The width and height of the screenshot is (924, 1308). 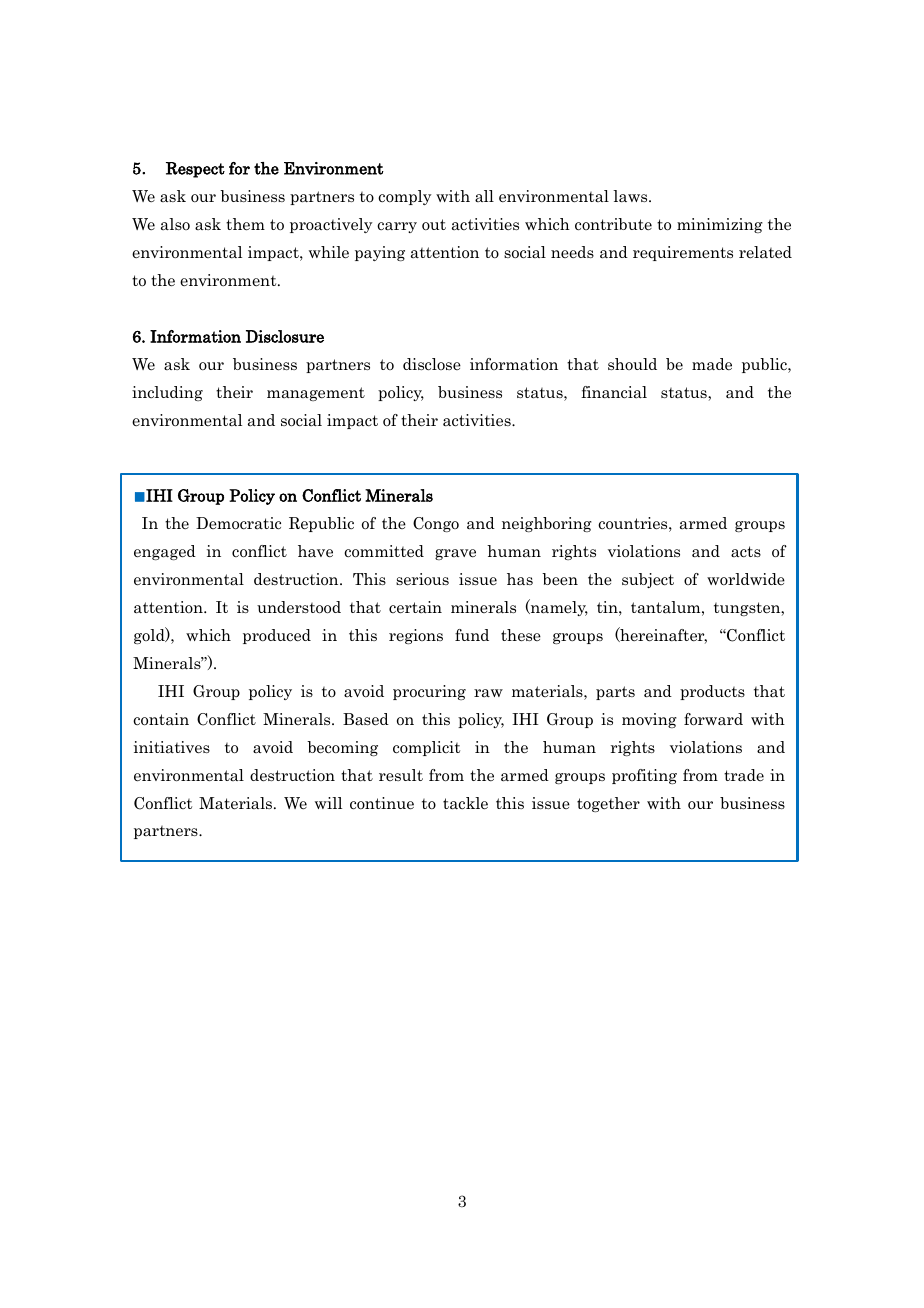 I want to click on all, so click(x=484, y=196).
